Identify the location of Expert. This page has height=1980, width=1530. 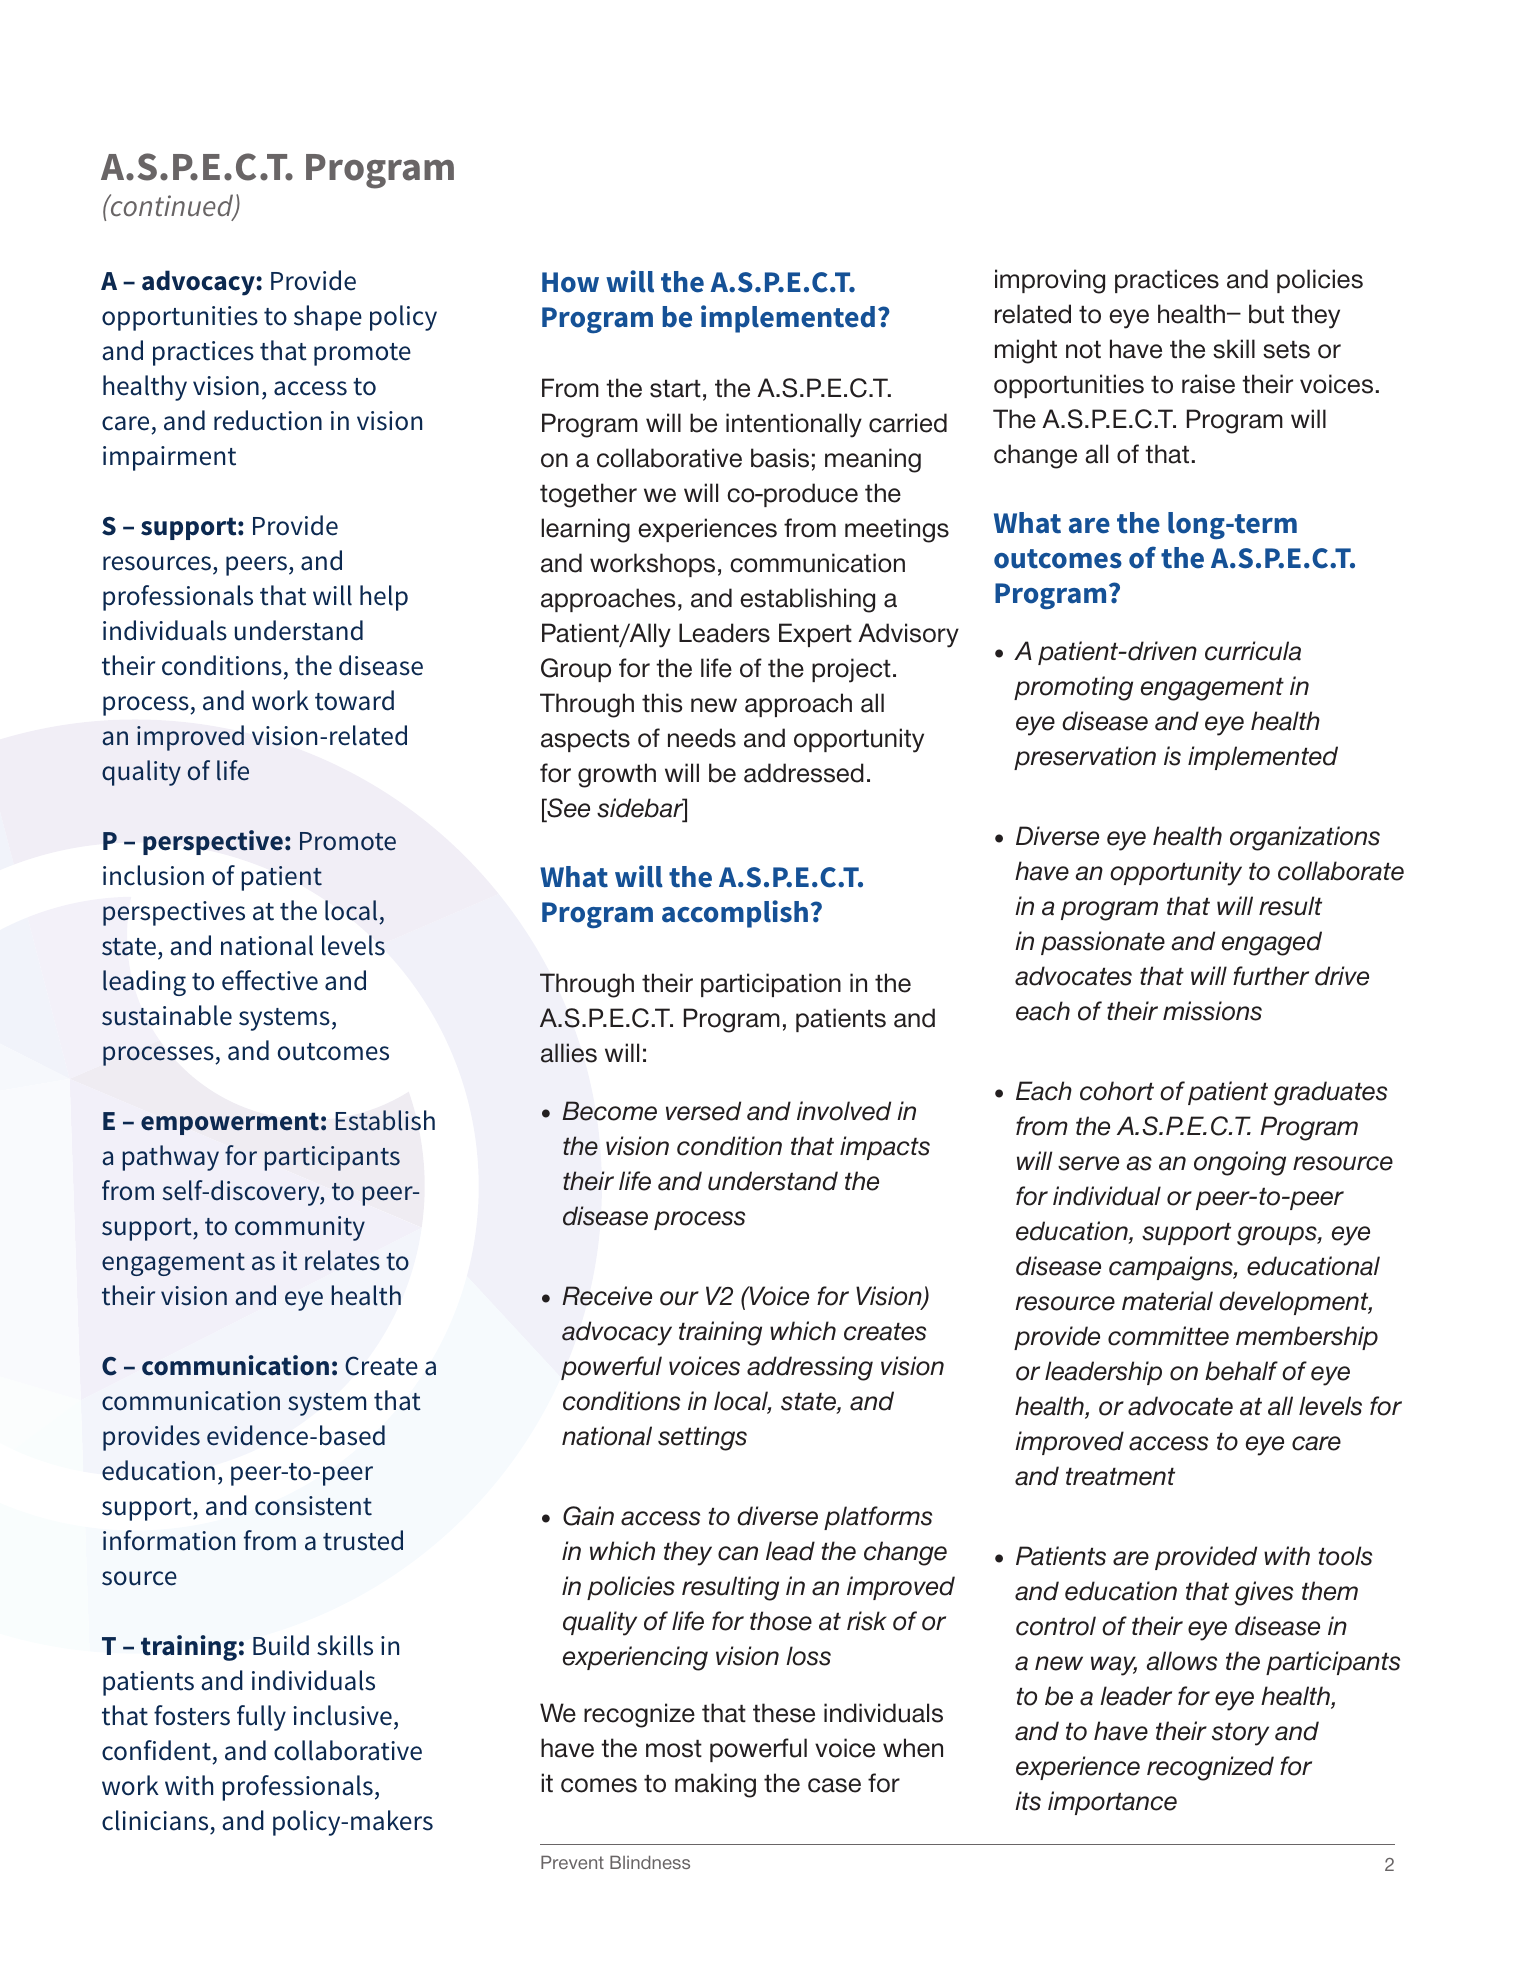
(815, 635).
